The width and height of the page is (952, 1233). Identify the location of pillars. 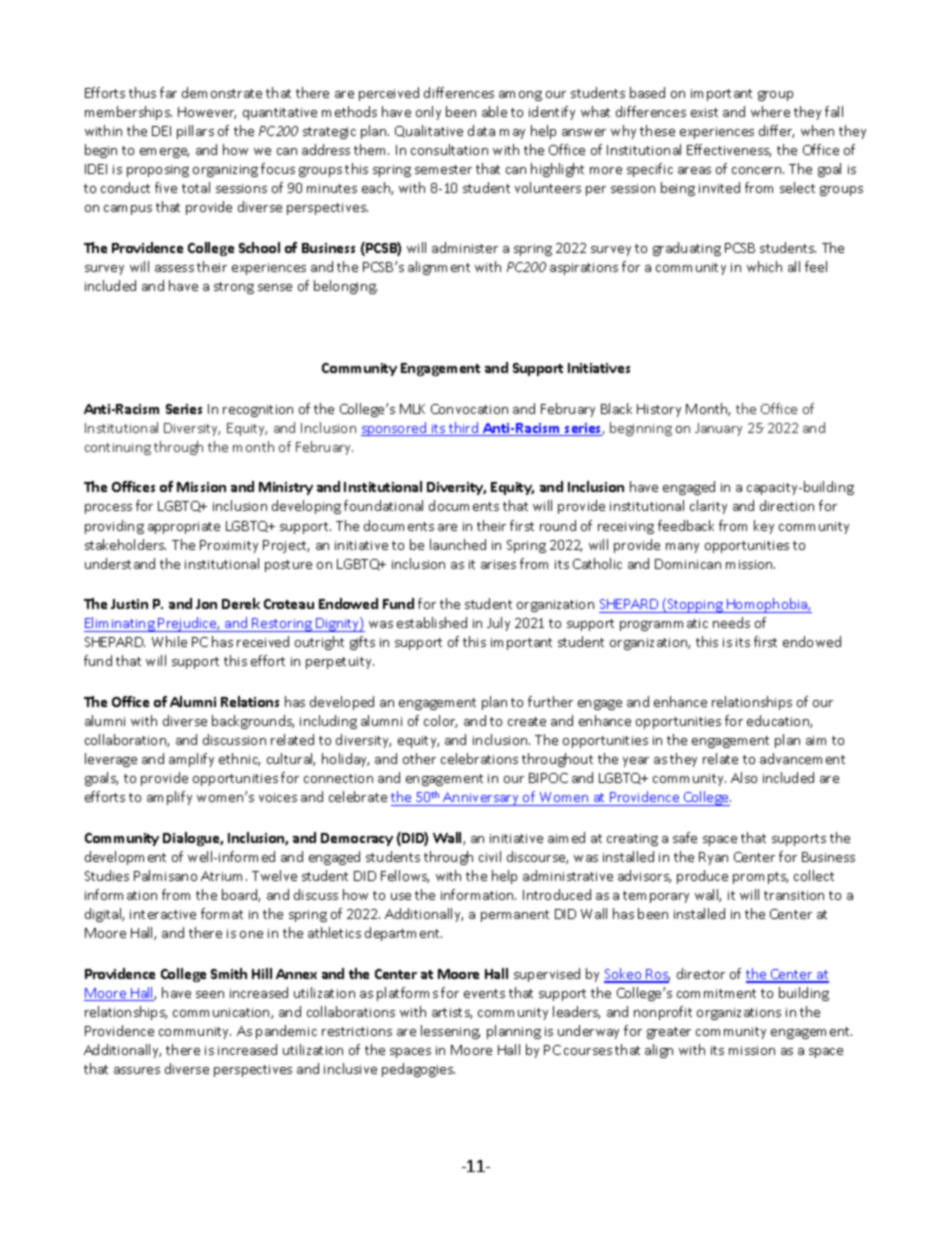
(195, 132).
